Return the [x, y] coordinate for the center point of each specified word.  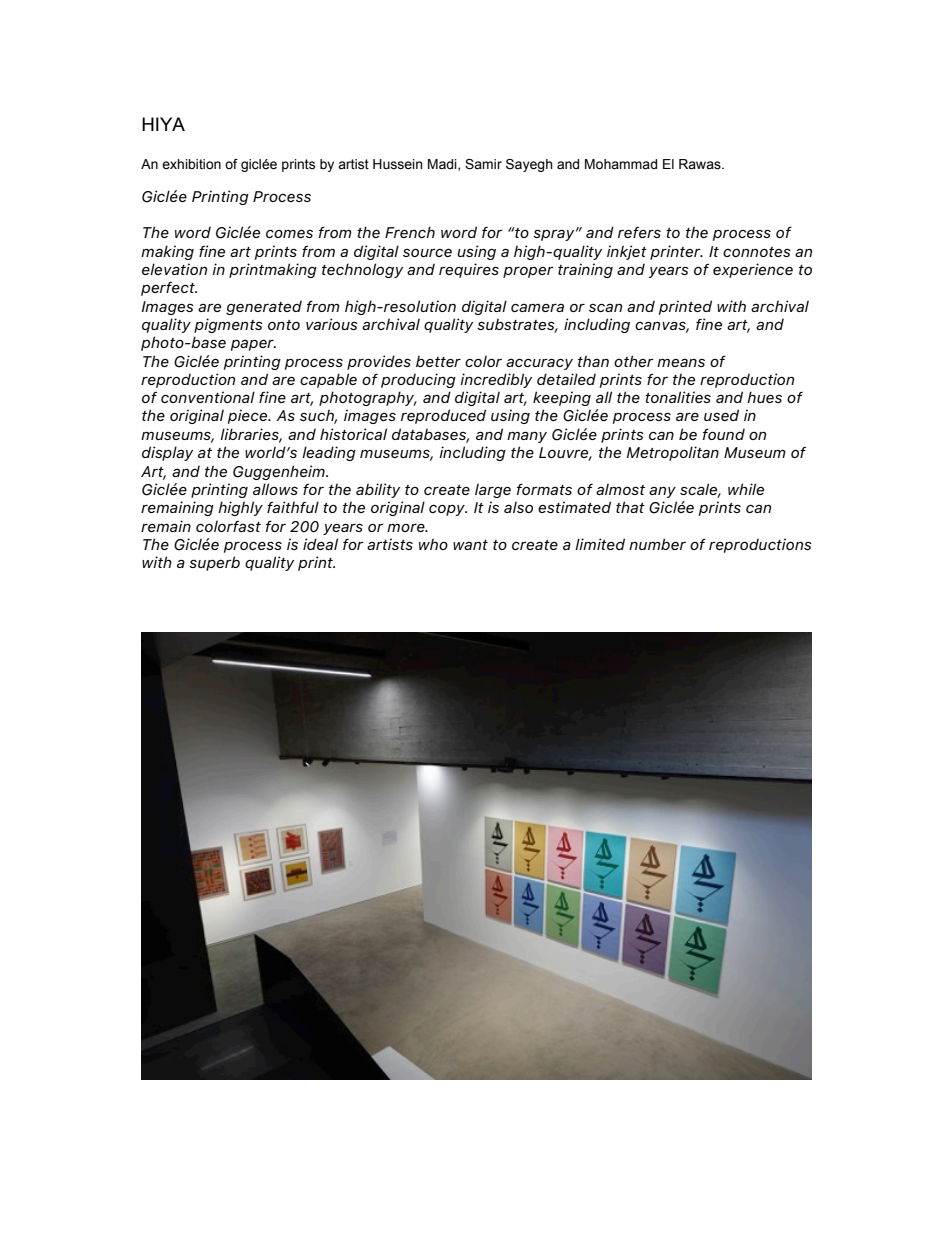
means [681, 362]
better [438, 361]
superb [214, 563]
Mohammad [621, 164]
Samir [483, 164]
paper [253, 345]
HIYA [163, 124]
